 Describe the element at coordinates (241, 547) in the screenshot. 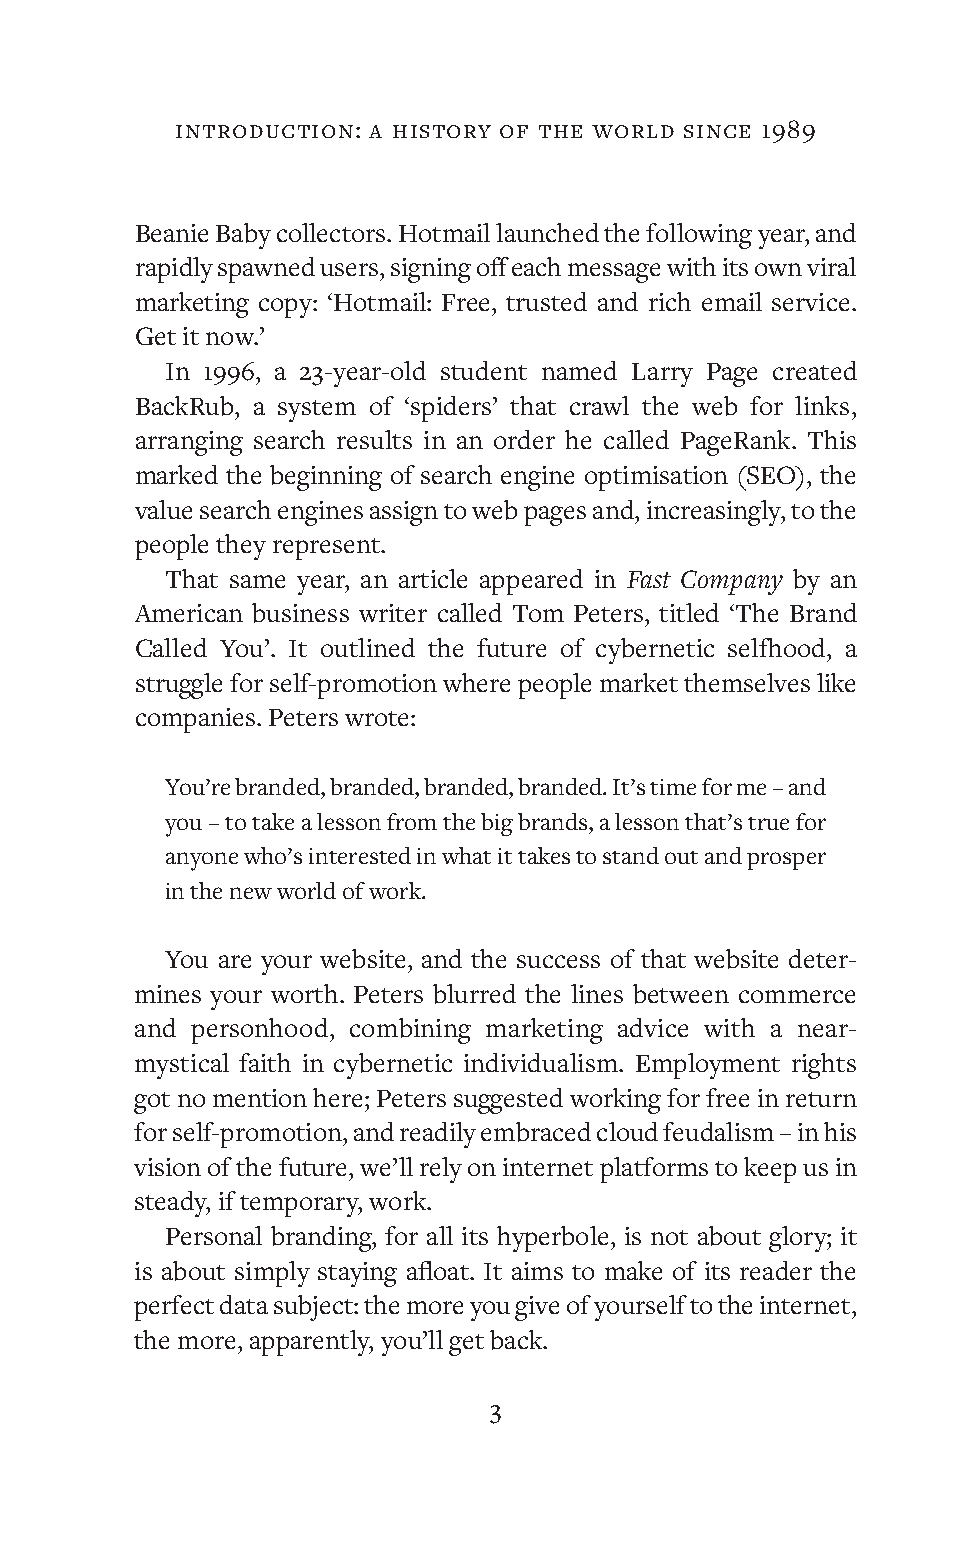

I see `they` at that location.
